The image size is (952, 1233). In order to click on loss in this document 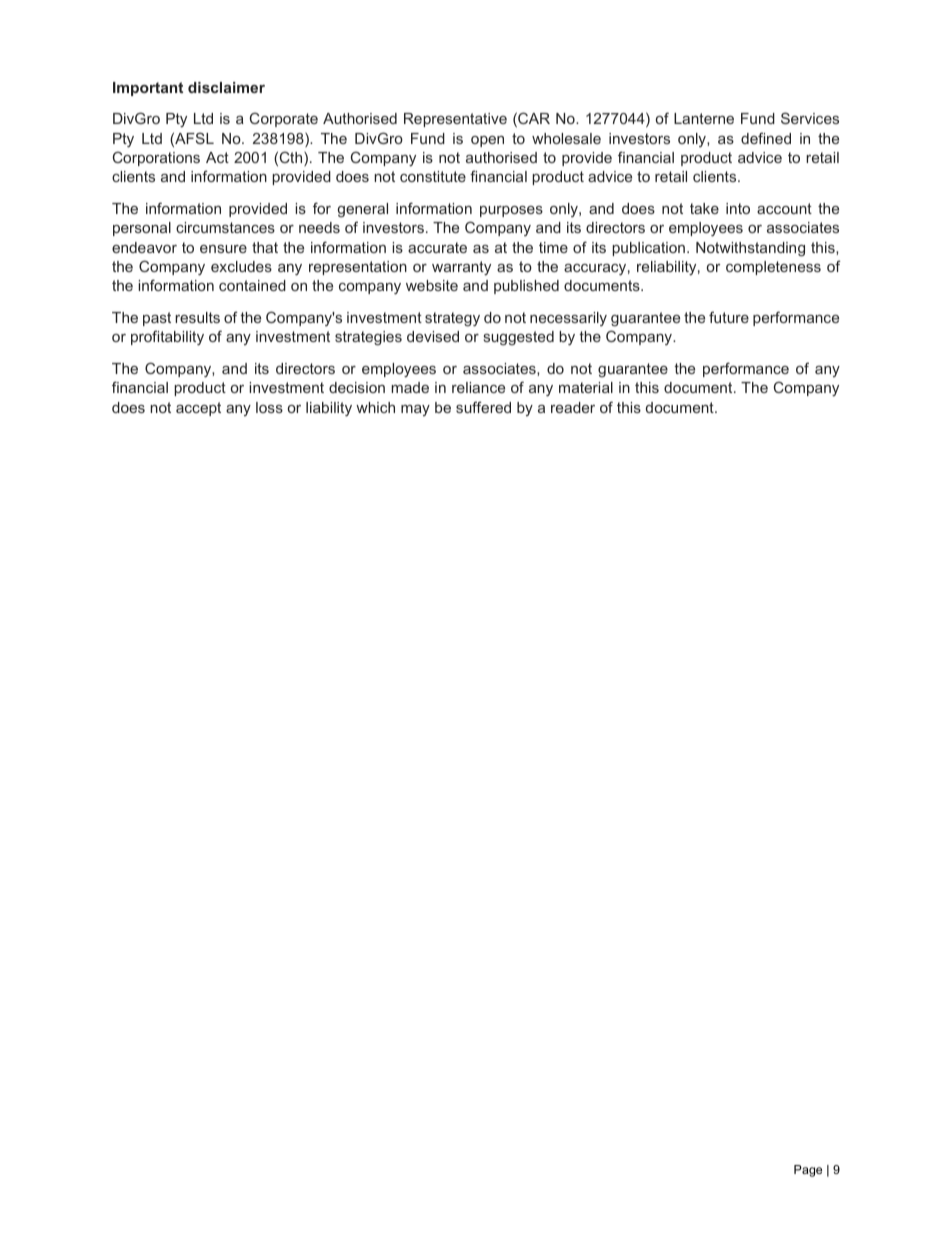, I will do `click(269, 407)`.
